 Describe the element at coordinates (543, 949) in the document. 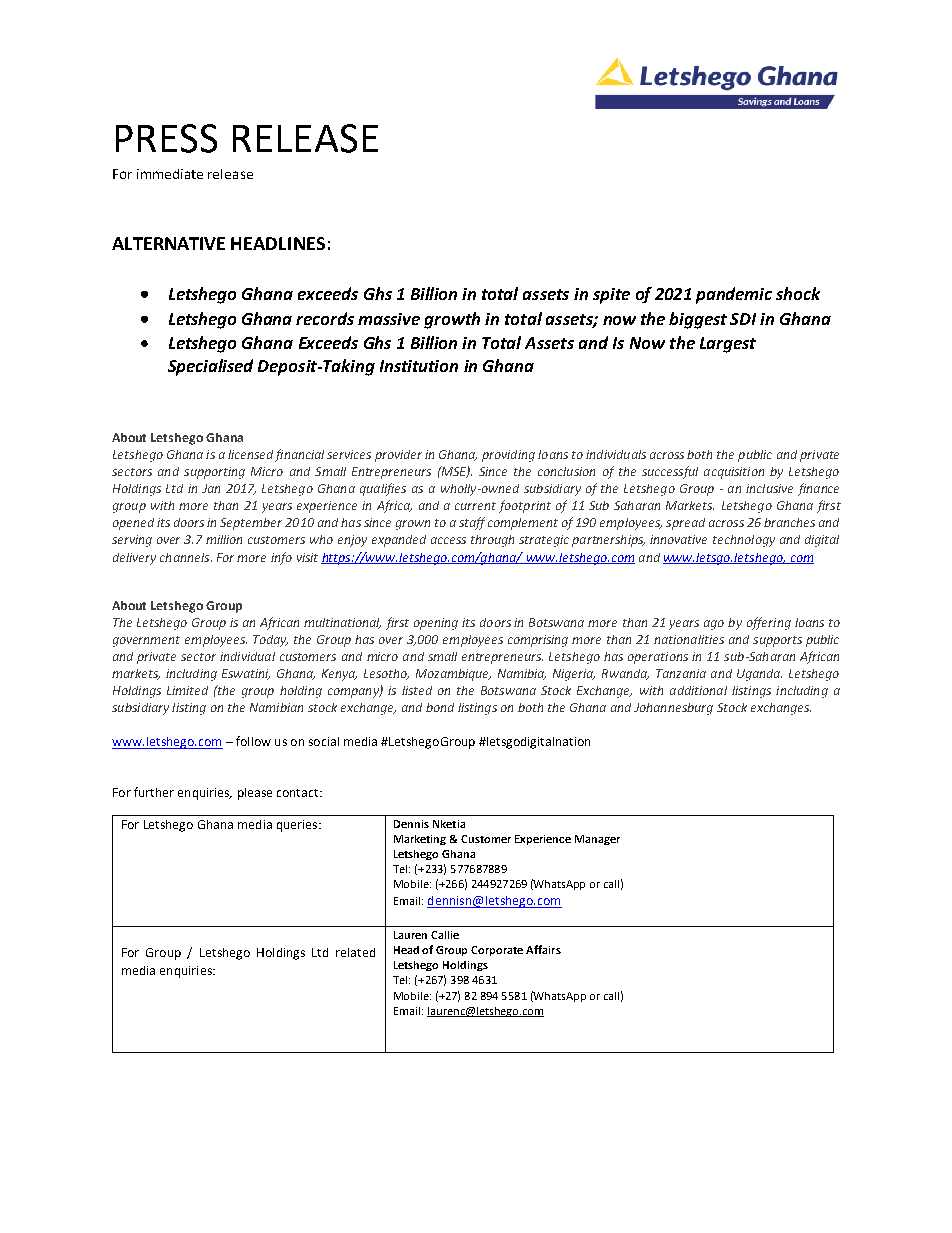

I see `Affairs` at that location.
